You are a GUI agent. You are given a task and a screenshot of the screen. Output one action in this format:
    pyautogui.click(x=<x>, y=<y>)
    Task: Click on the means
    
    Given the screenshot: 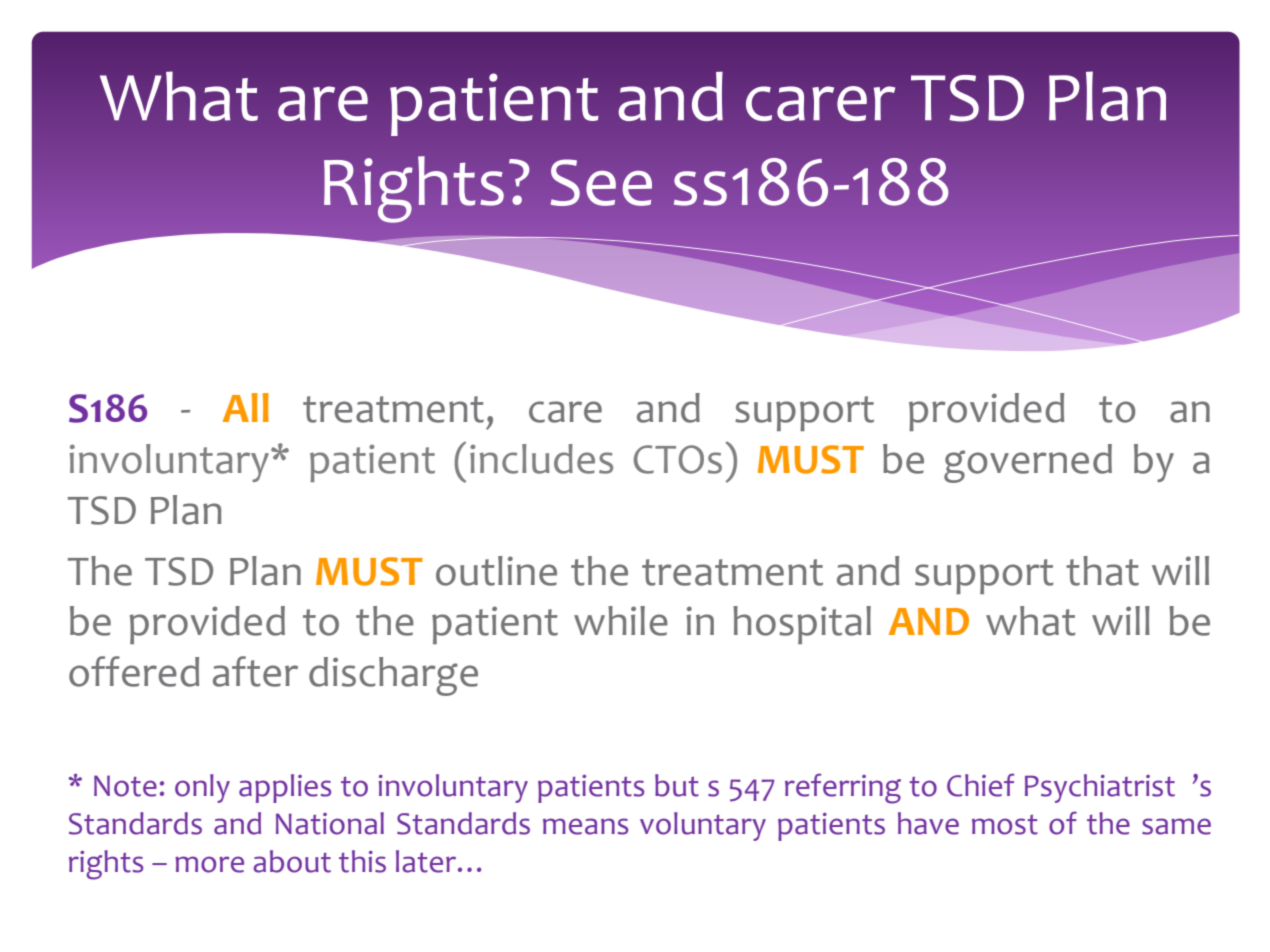 What is the action you would take?
    pyautogui.click(x=585, y=826)
